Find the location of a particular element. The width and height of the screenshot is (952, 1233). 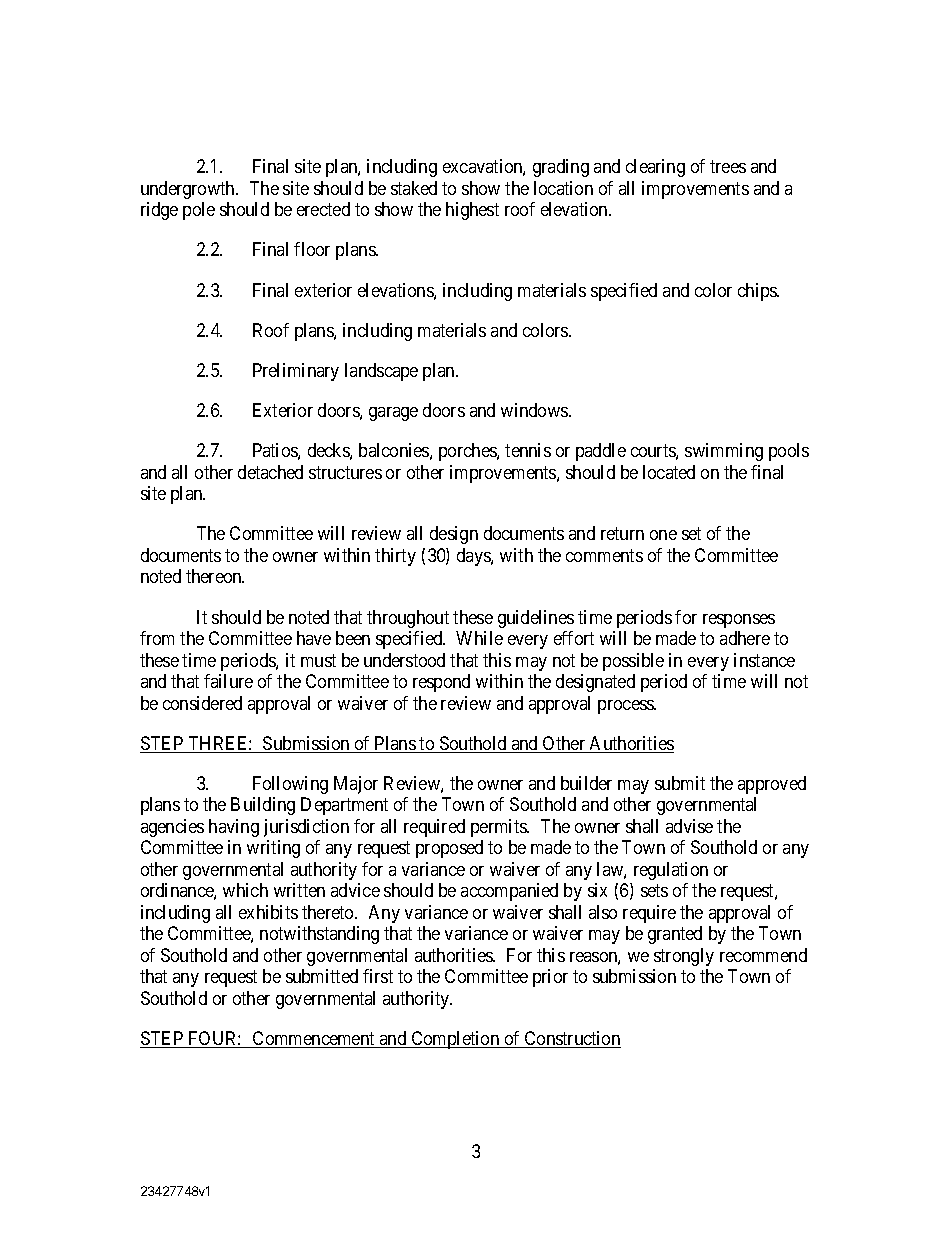

While is located at coordinates (479, 638).
